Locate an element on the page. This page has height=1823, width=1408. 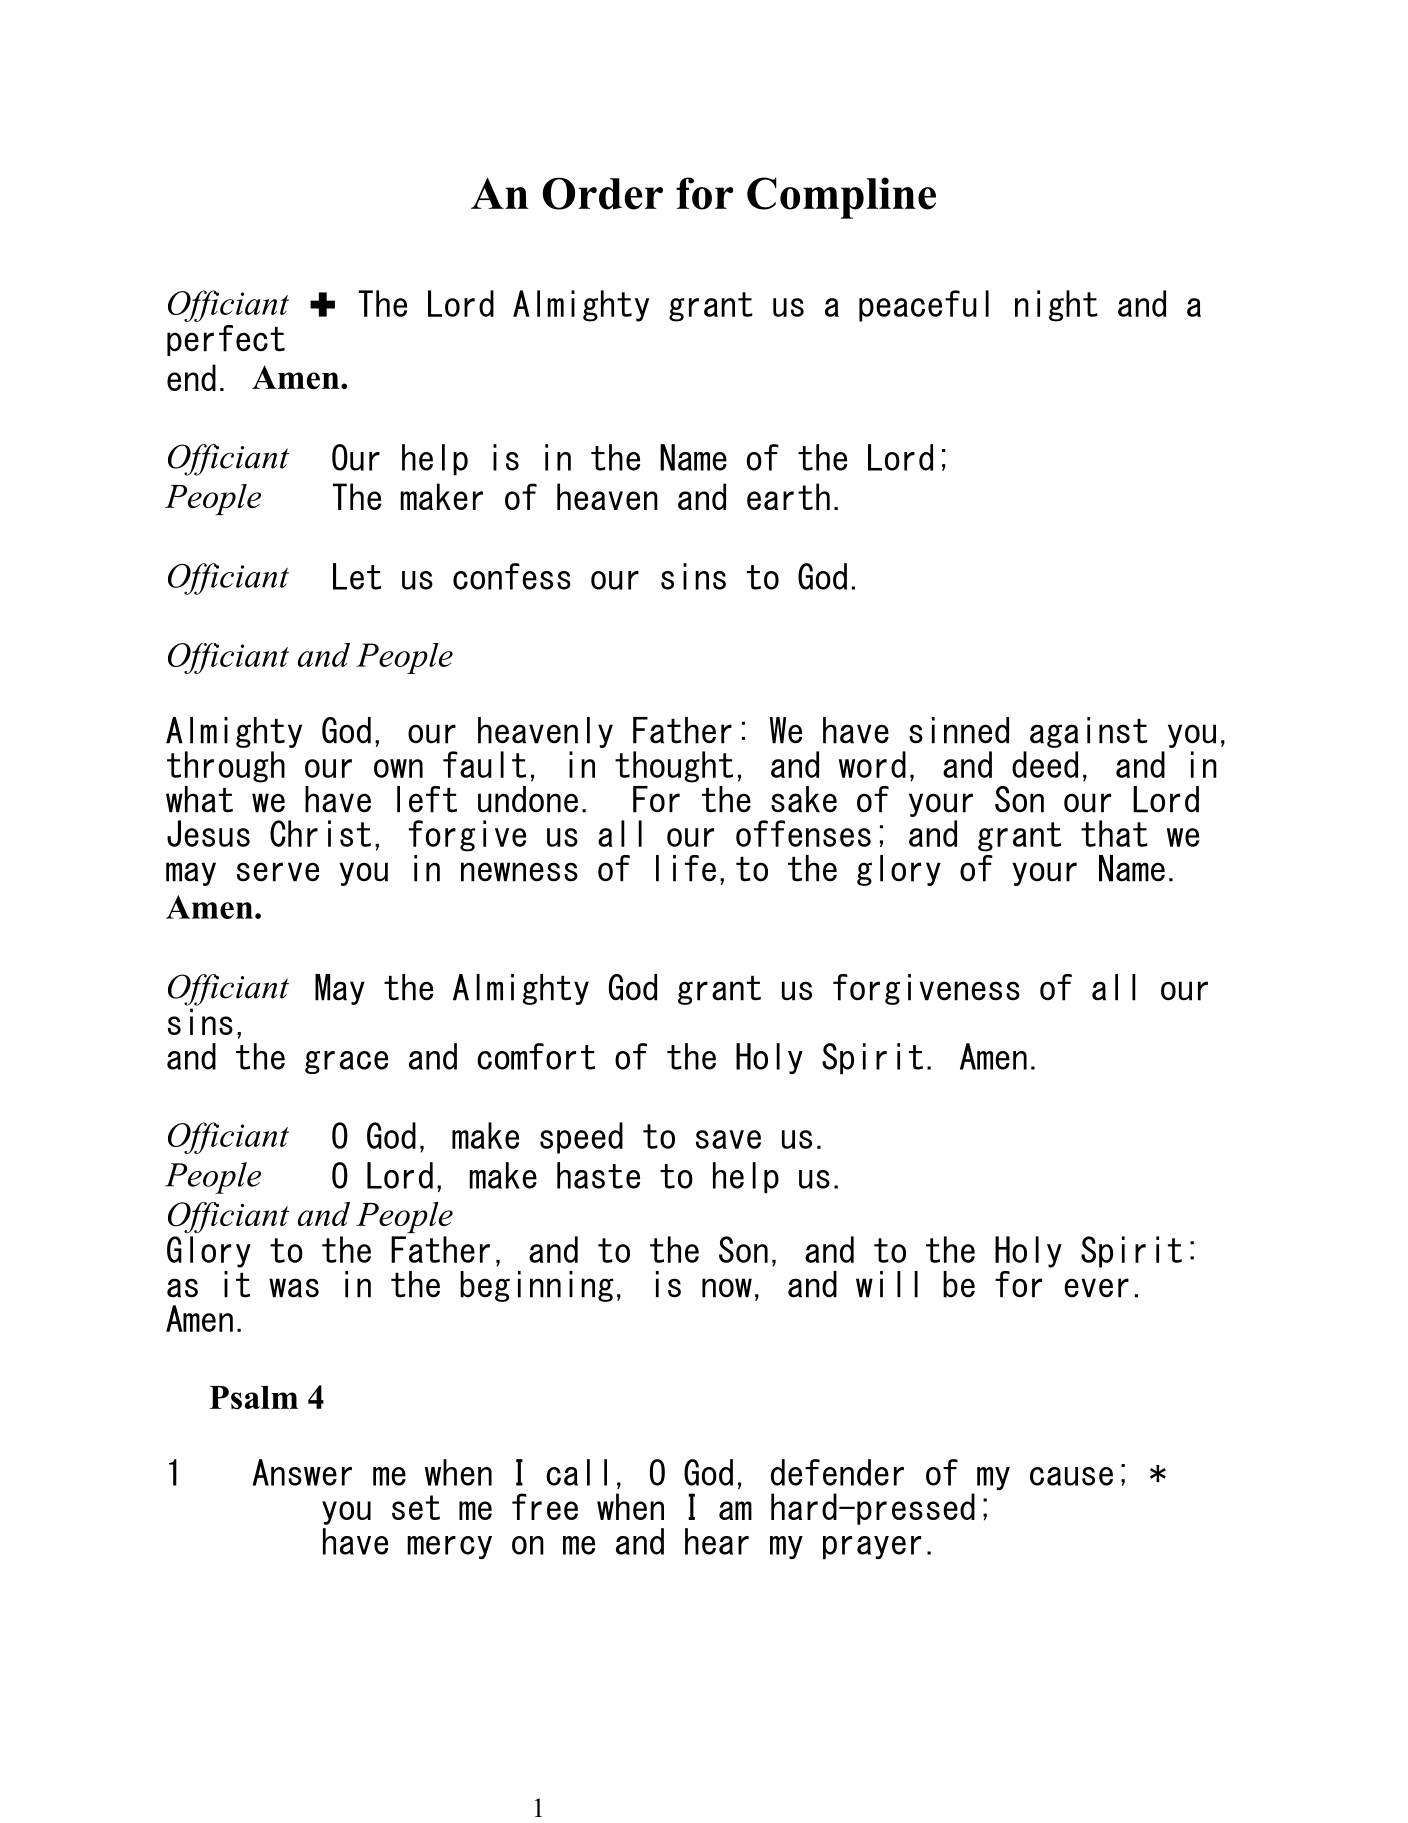
newness is located at coordinates (519, 872).
